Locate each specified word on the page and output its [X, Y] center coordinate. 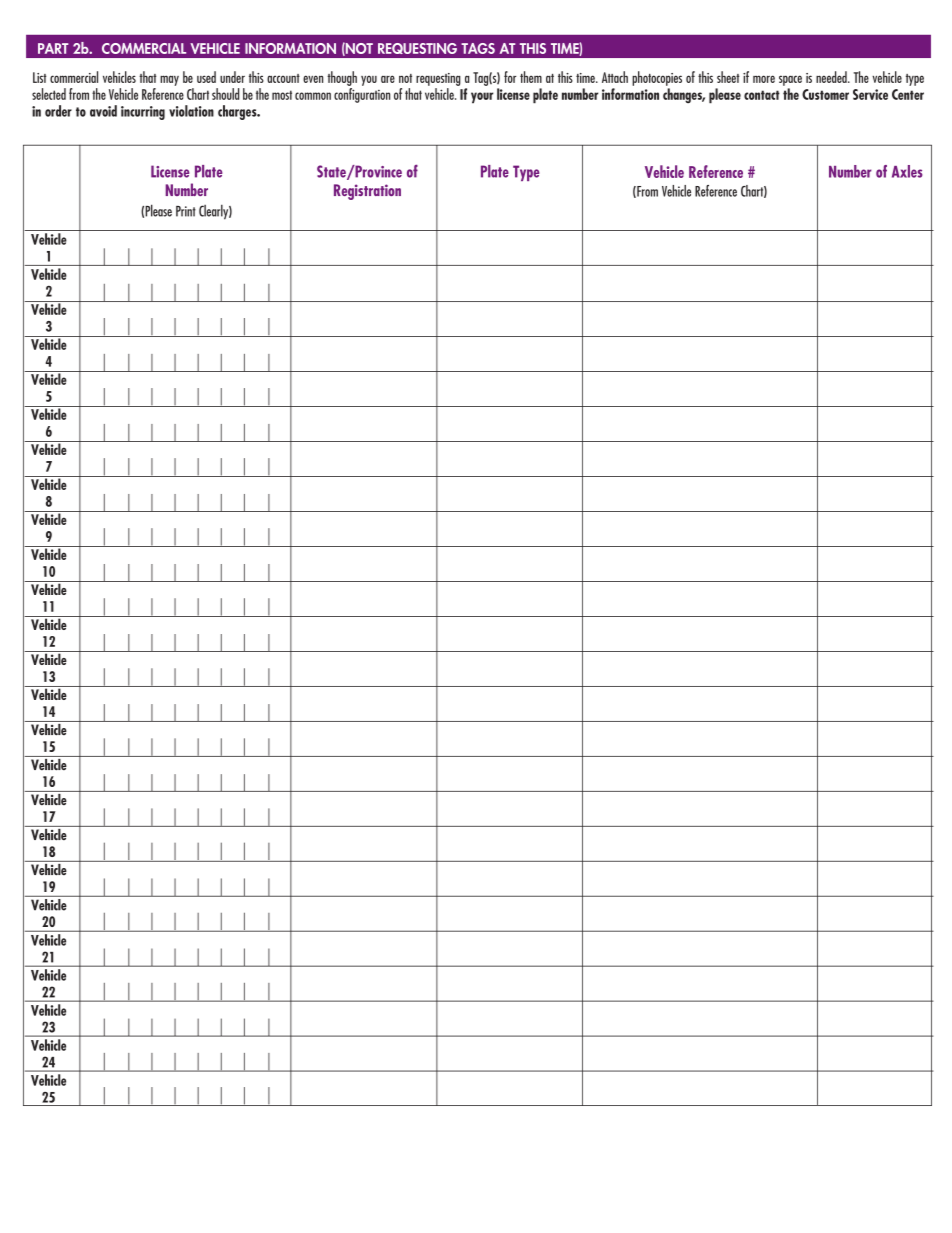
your [482, 98]
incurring [143, 113]
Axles [907, 171]
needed [832, 77]
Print [186, 211]
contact [762, 95]
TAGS [478, 48]
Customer [825, 94]
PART [53, 48]
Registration [367, 192]
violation [191, 111]
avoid [103, 111]
